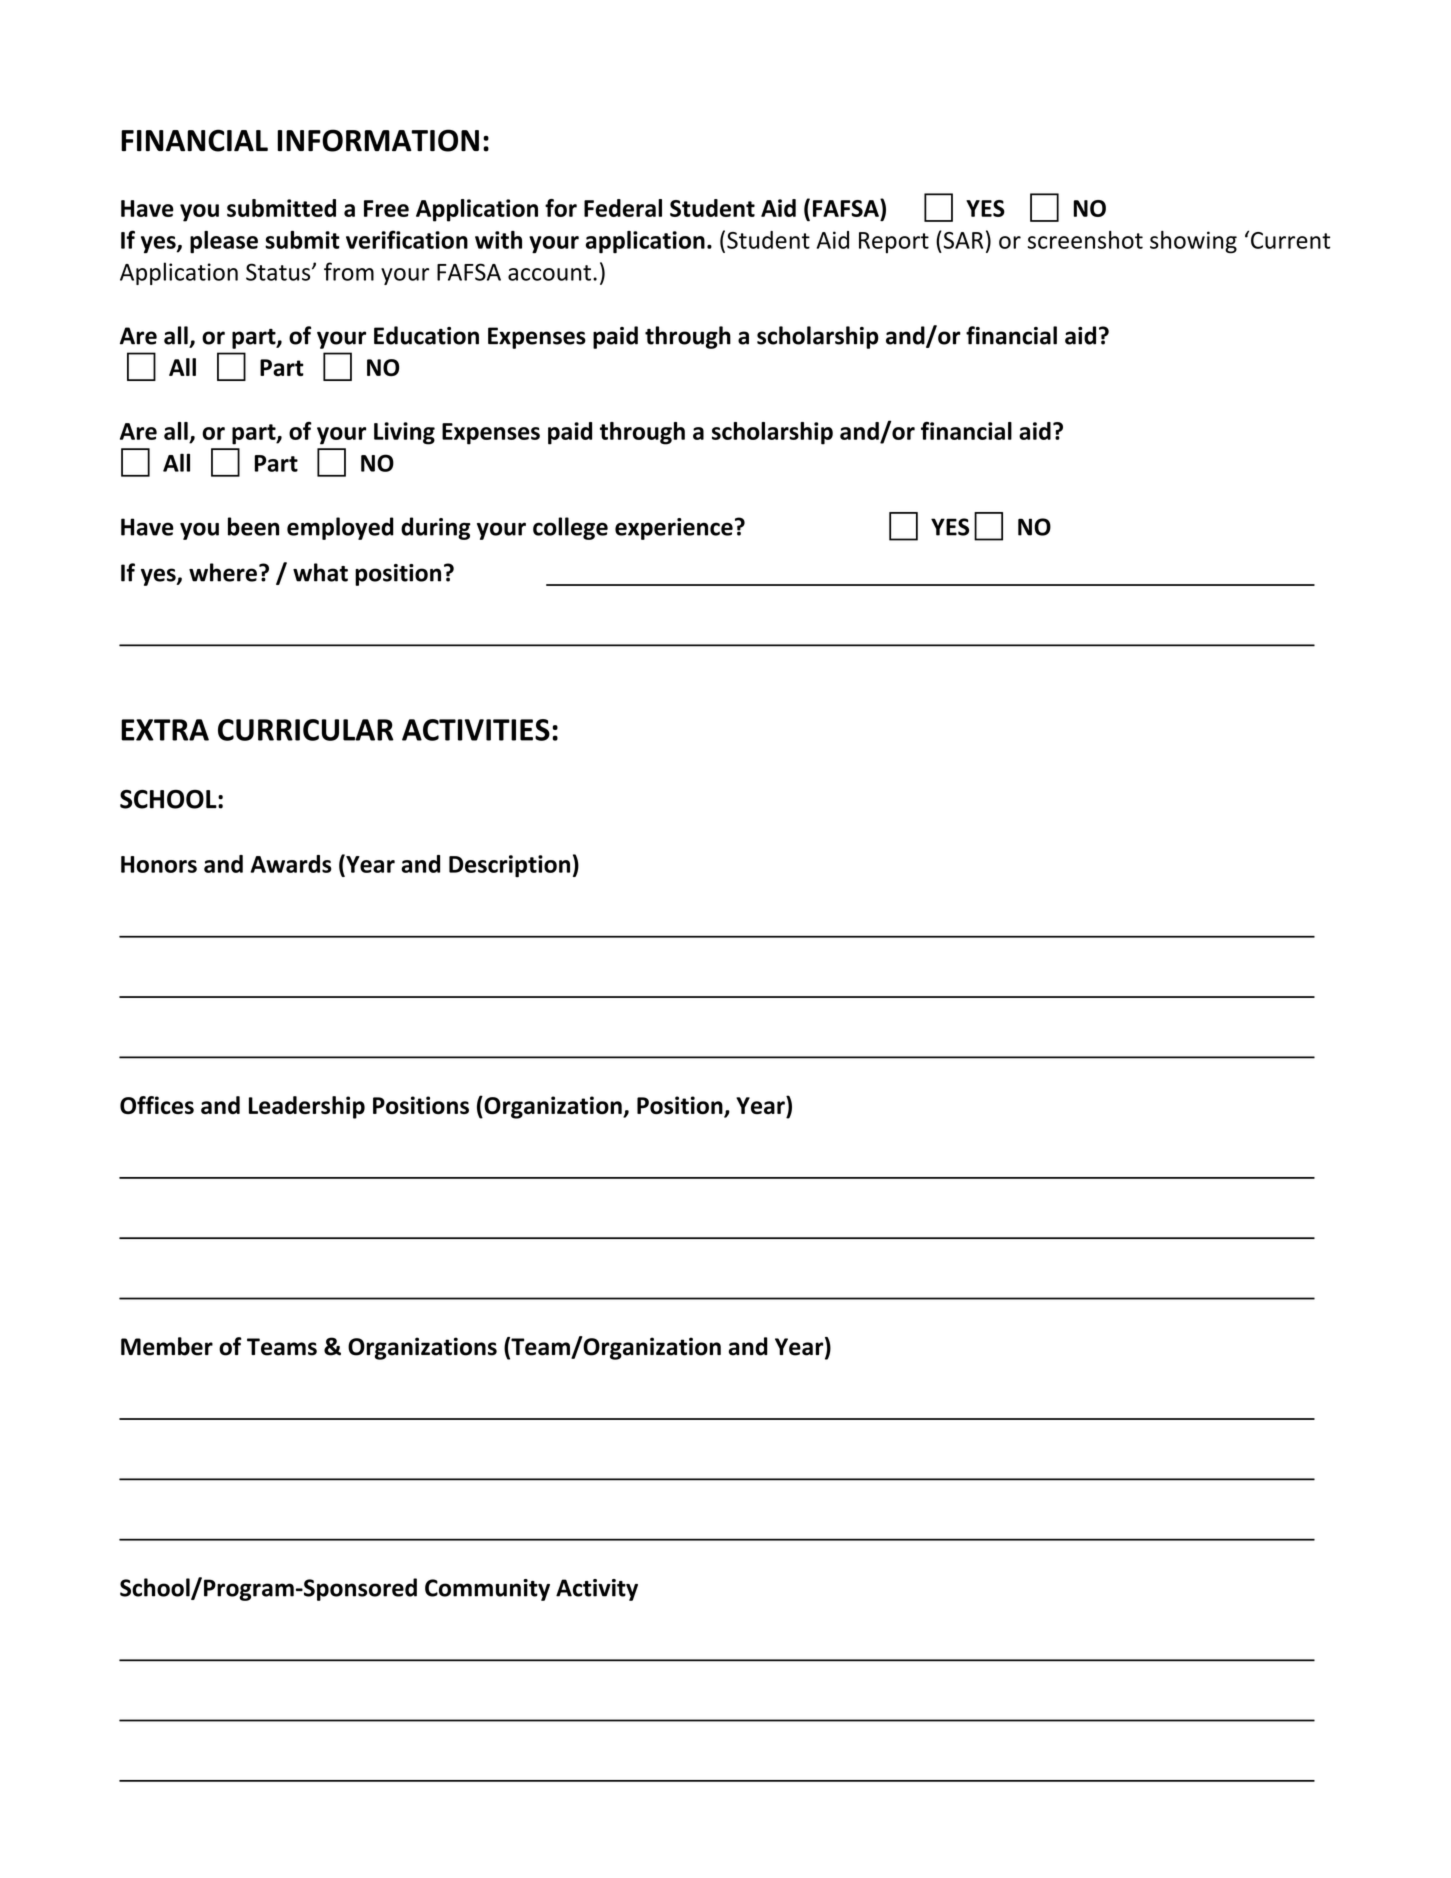 The width and height of the screenshot is (1451, 1878). What do you see at coordinates (597, 1590) in the screenshot?
I see `Activity` at bounding box center [597, 1590].
